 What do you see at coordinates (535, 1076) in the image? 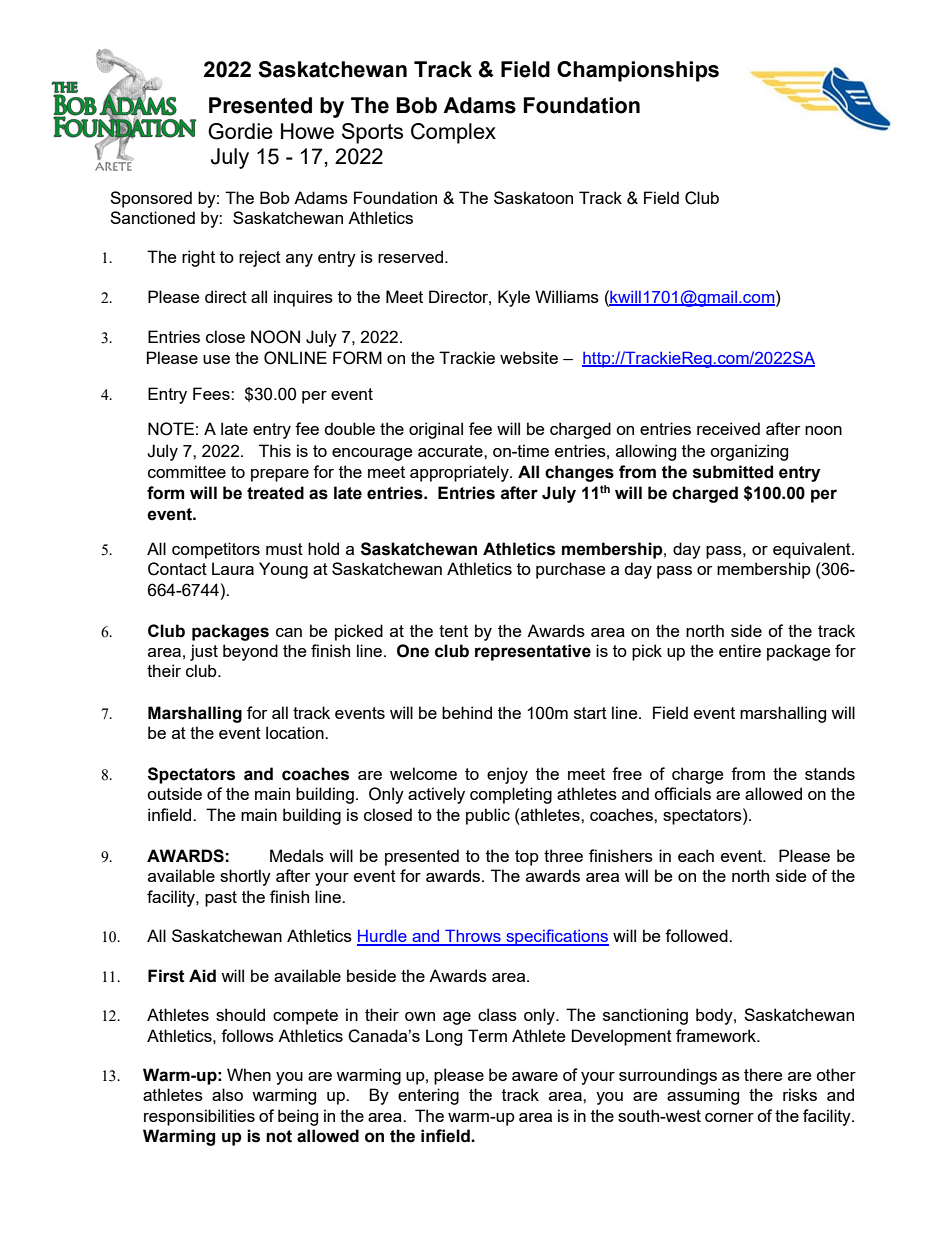
I see `aware` at bounding box center [535, 1076].
